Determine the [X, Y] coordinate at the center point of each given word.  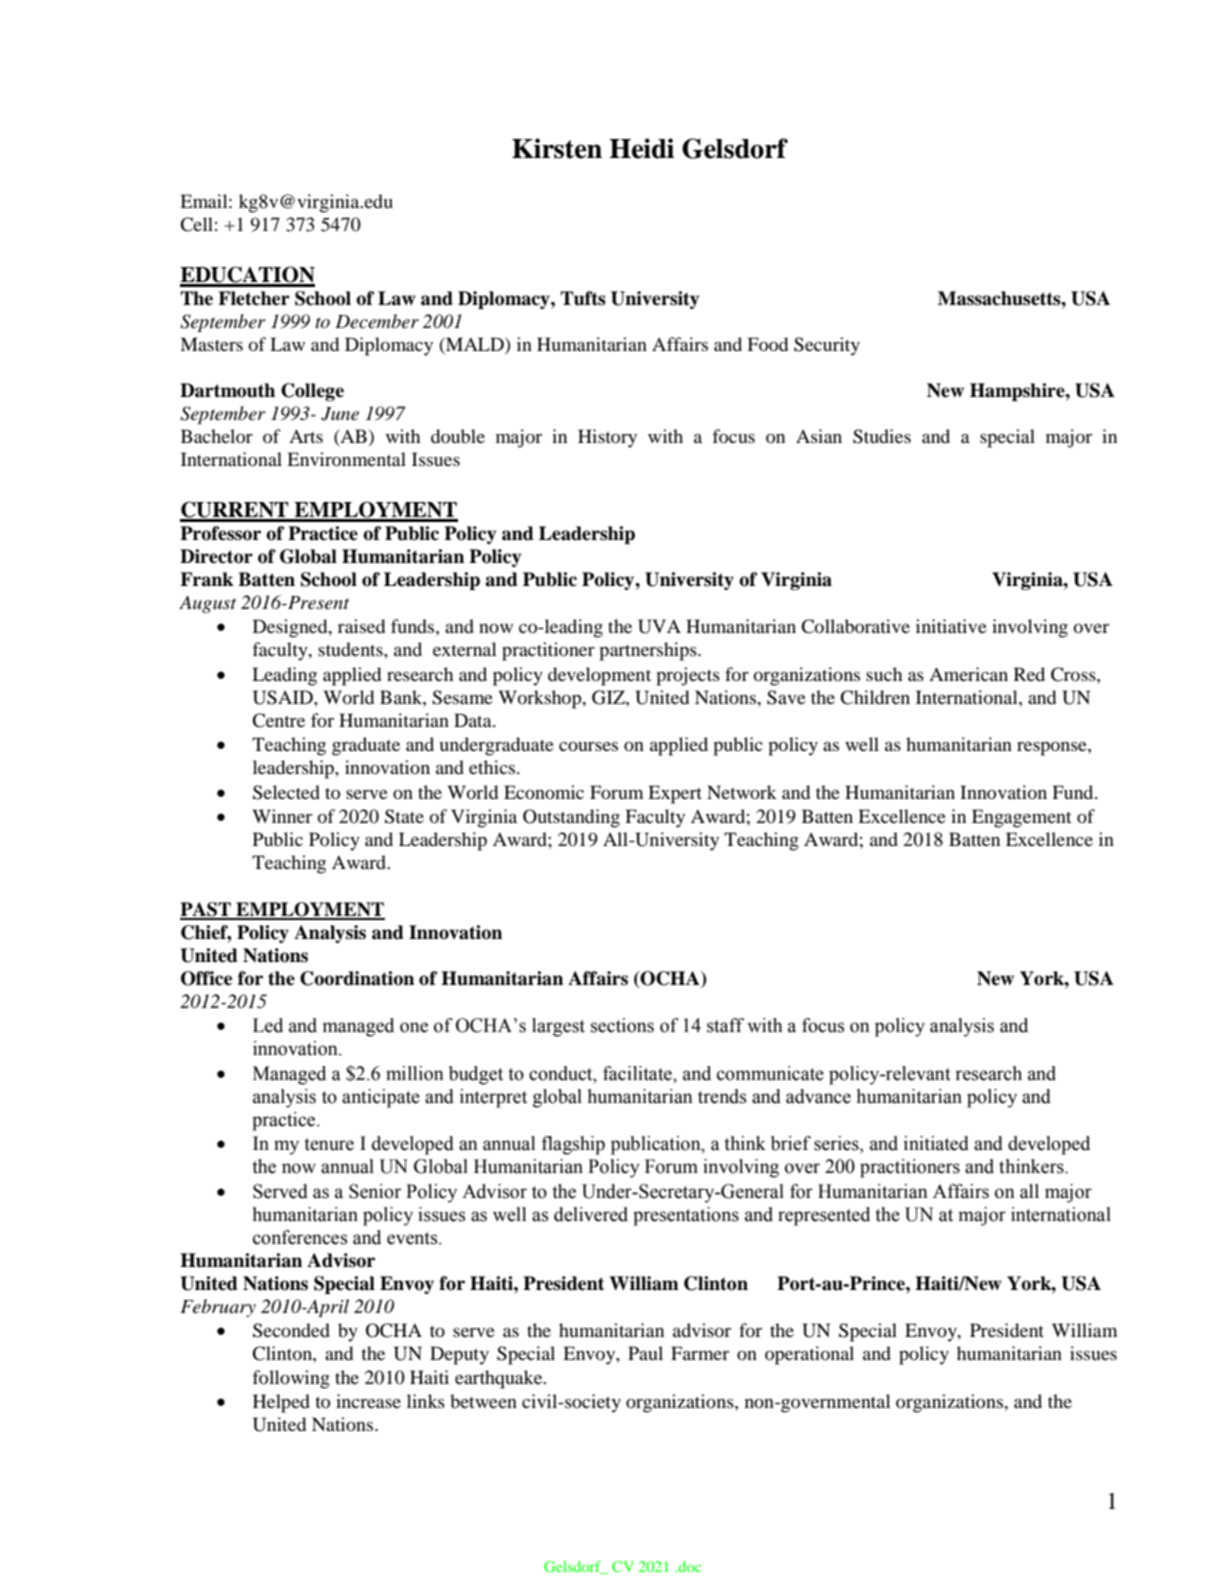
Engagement [1021, 818]
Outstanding [571, 818]
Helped [281, 1403]
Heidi [641, 148]
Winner [282, 816]
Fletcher [254, 298]
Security [827, 346]
